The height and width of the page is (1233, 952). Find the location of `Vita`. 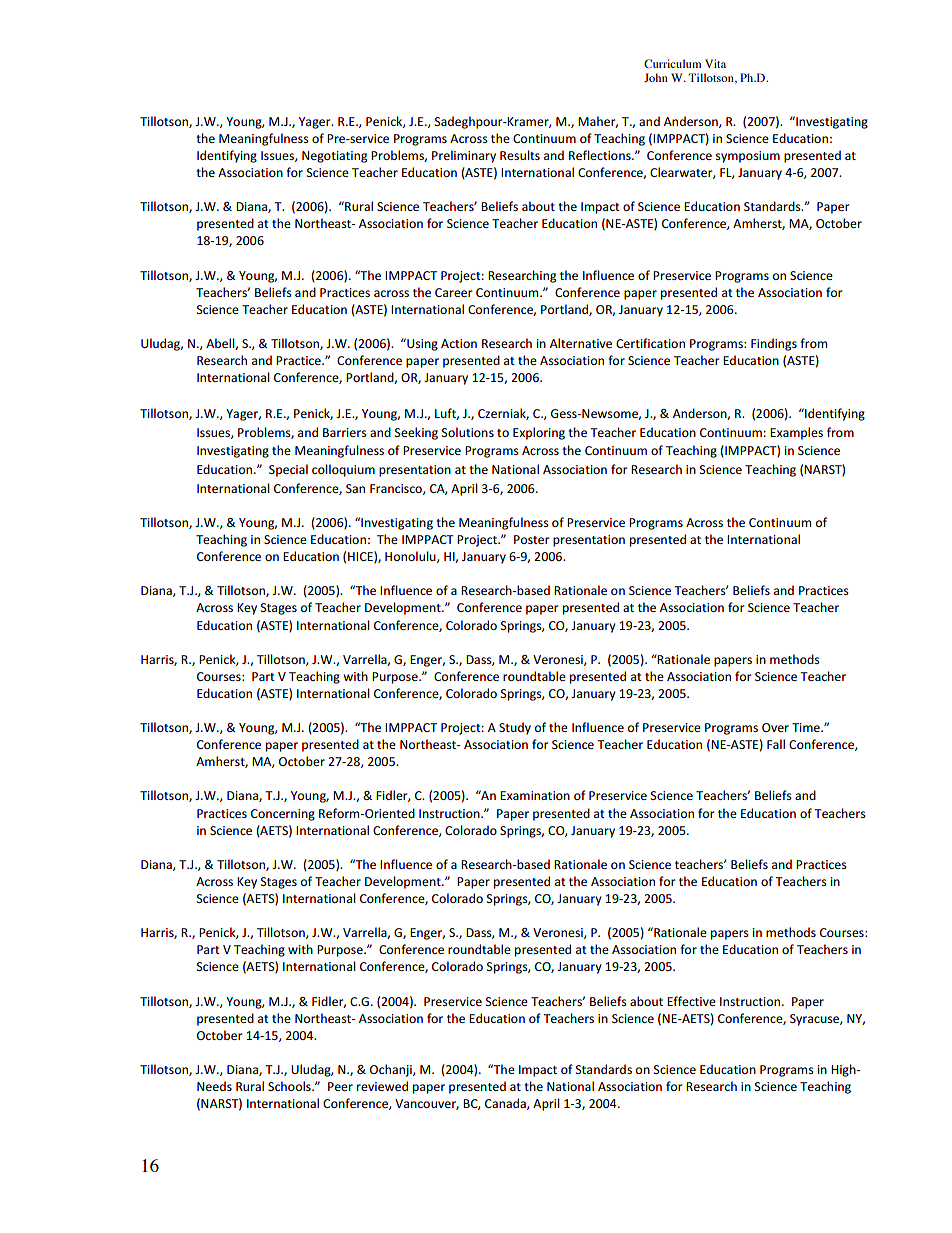

Vita is located at coordinates (715, 63).
